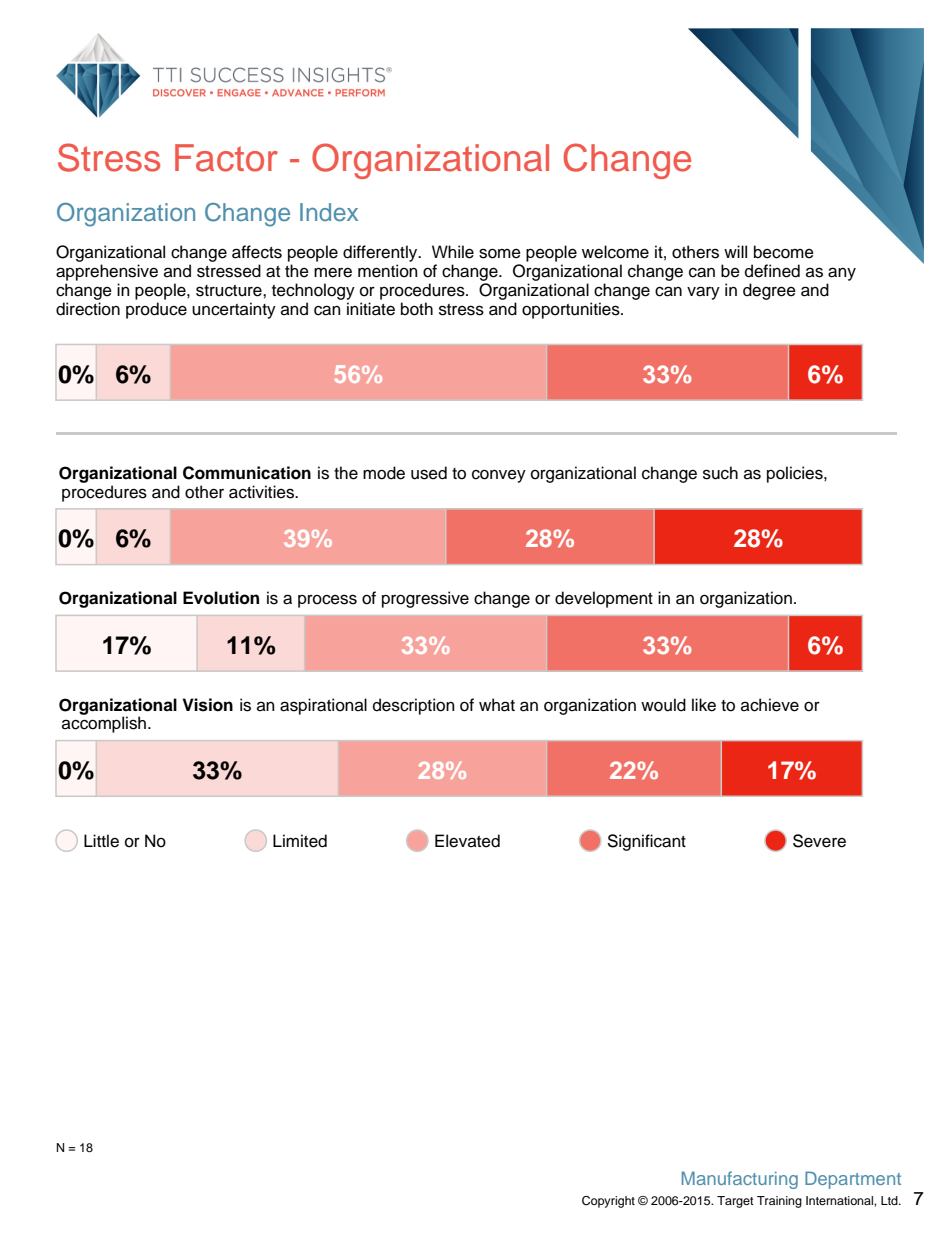 The image size is (952, 1233). What do you see at coordinates (779, 1202) in the page?
I see `Training` at bounding box center [779, 1202].
